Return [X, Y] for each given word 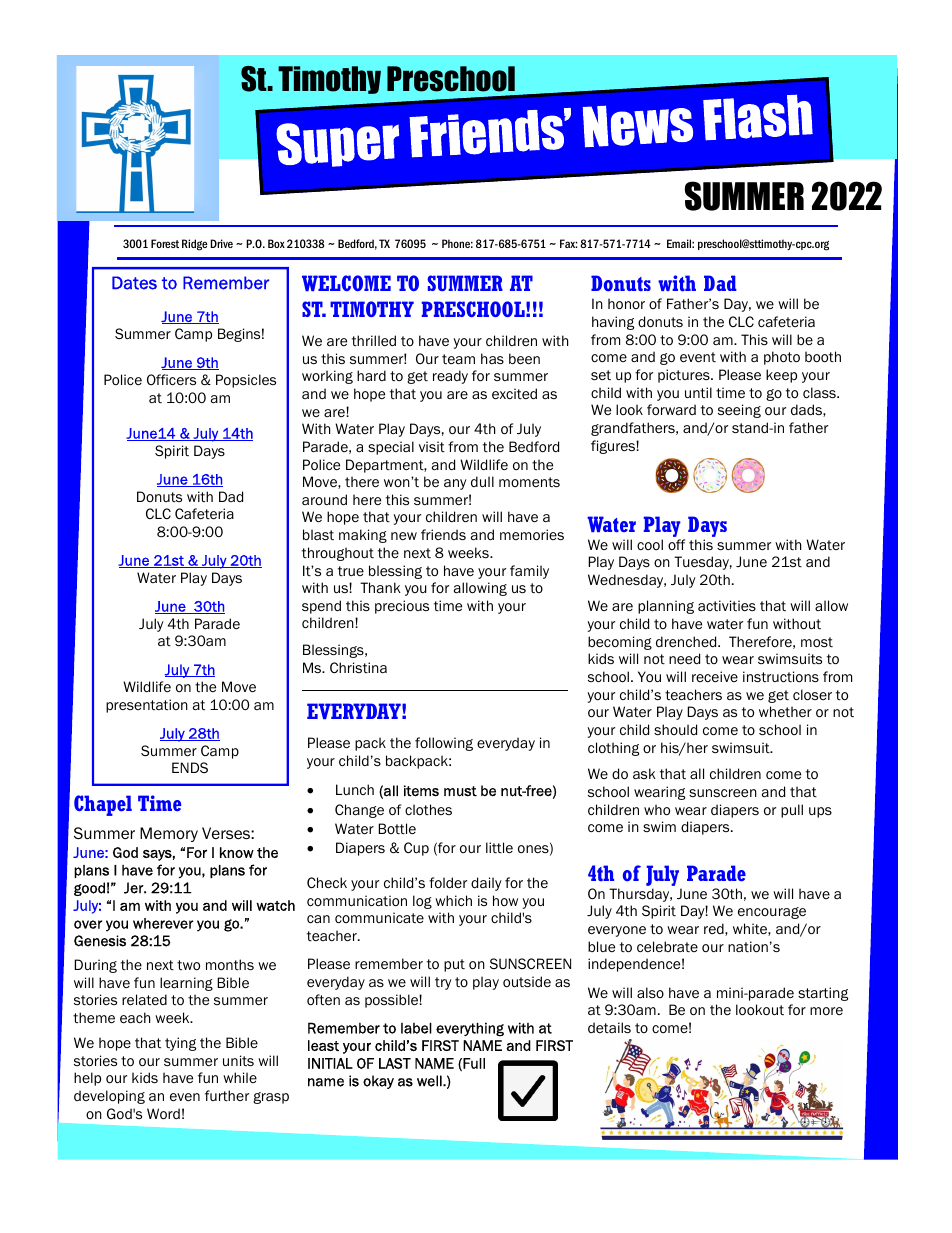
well [430, 1081]
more [826, 1011]
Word [163, 1114]
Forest [165, 243]
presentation [147, 706]
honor [626, 304]
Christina [358, 668]
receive [715, 676]
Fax [568, 243]
